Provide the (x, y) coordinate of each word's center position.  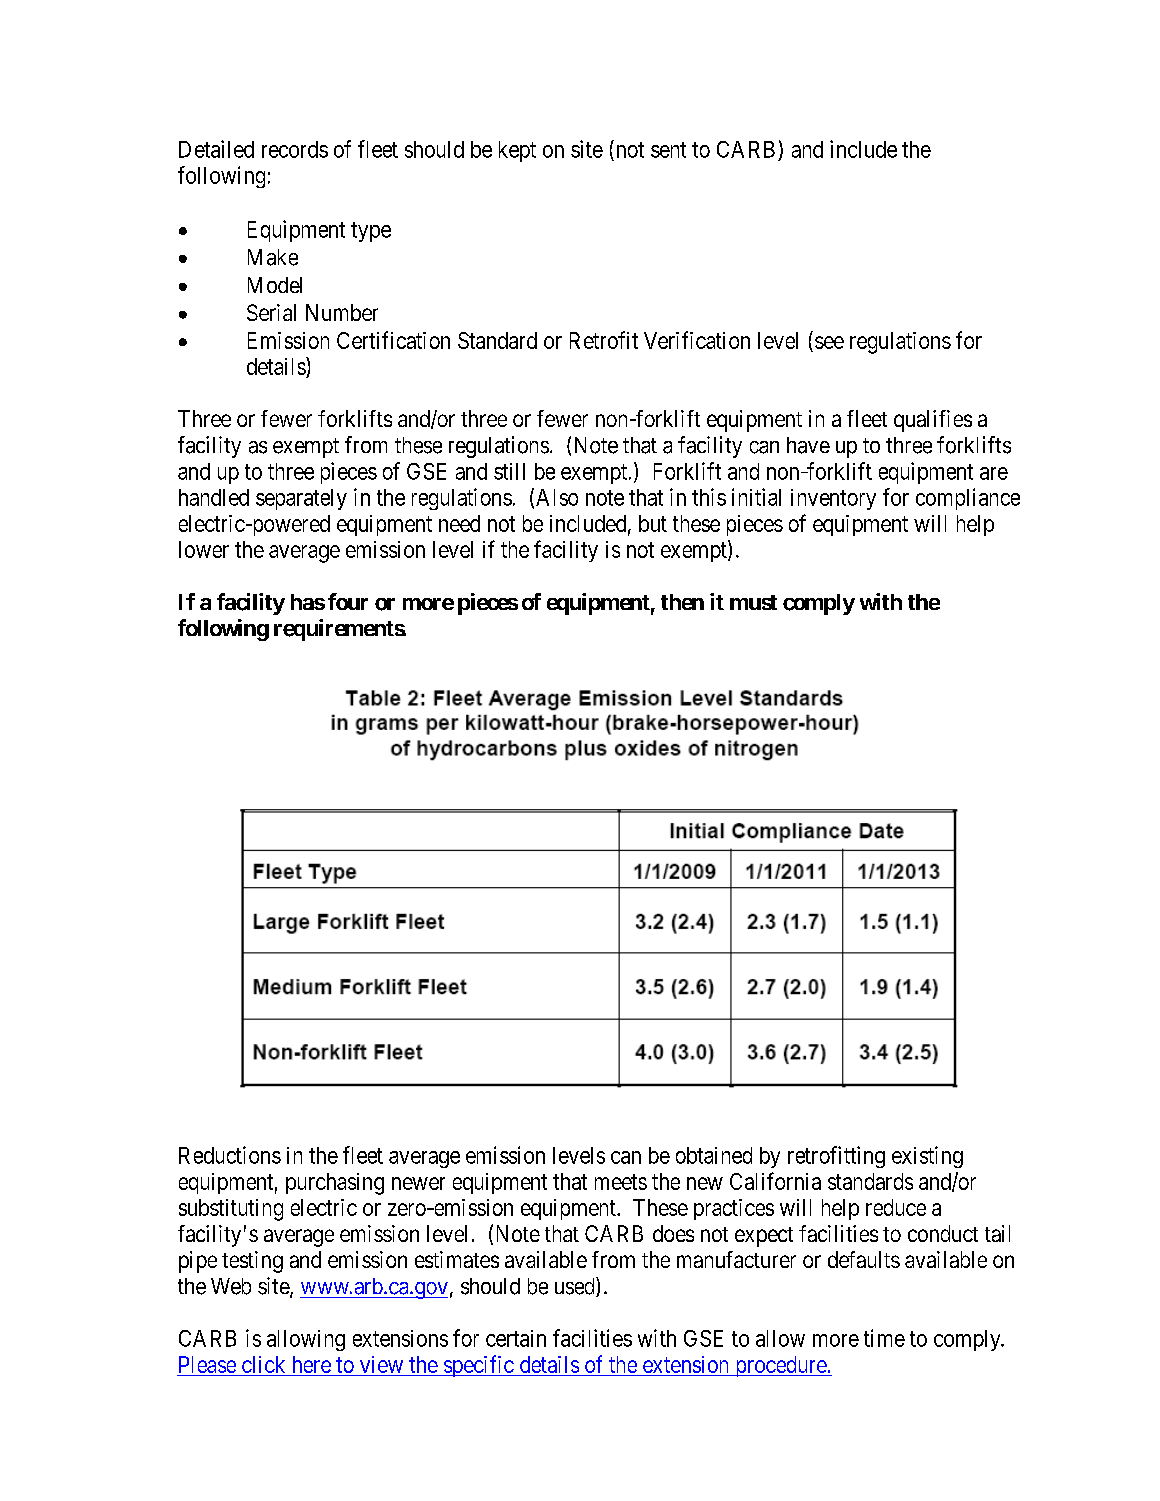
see (829, 342)
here (312, 1364)
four (348, 601)
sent (668, 150)
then (682, 602)
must (753, 602)
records (295, 149)
